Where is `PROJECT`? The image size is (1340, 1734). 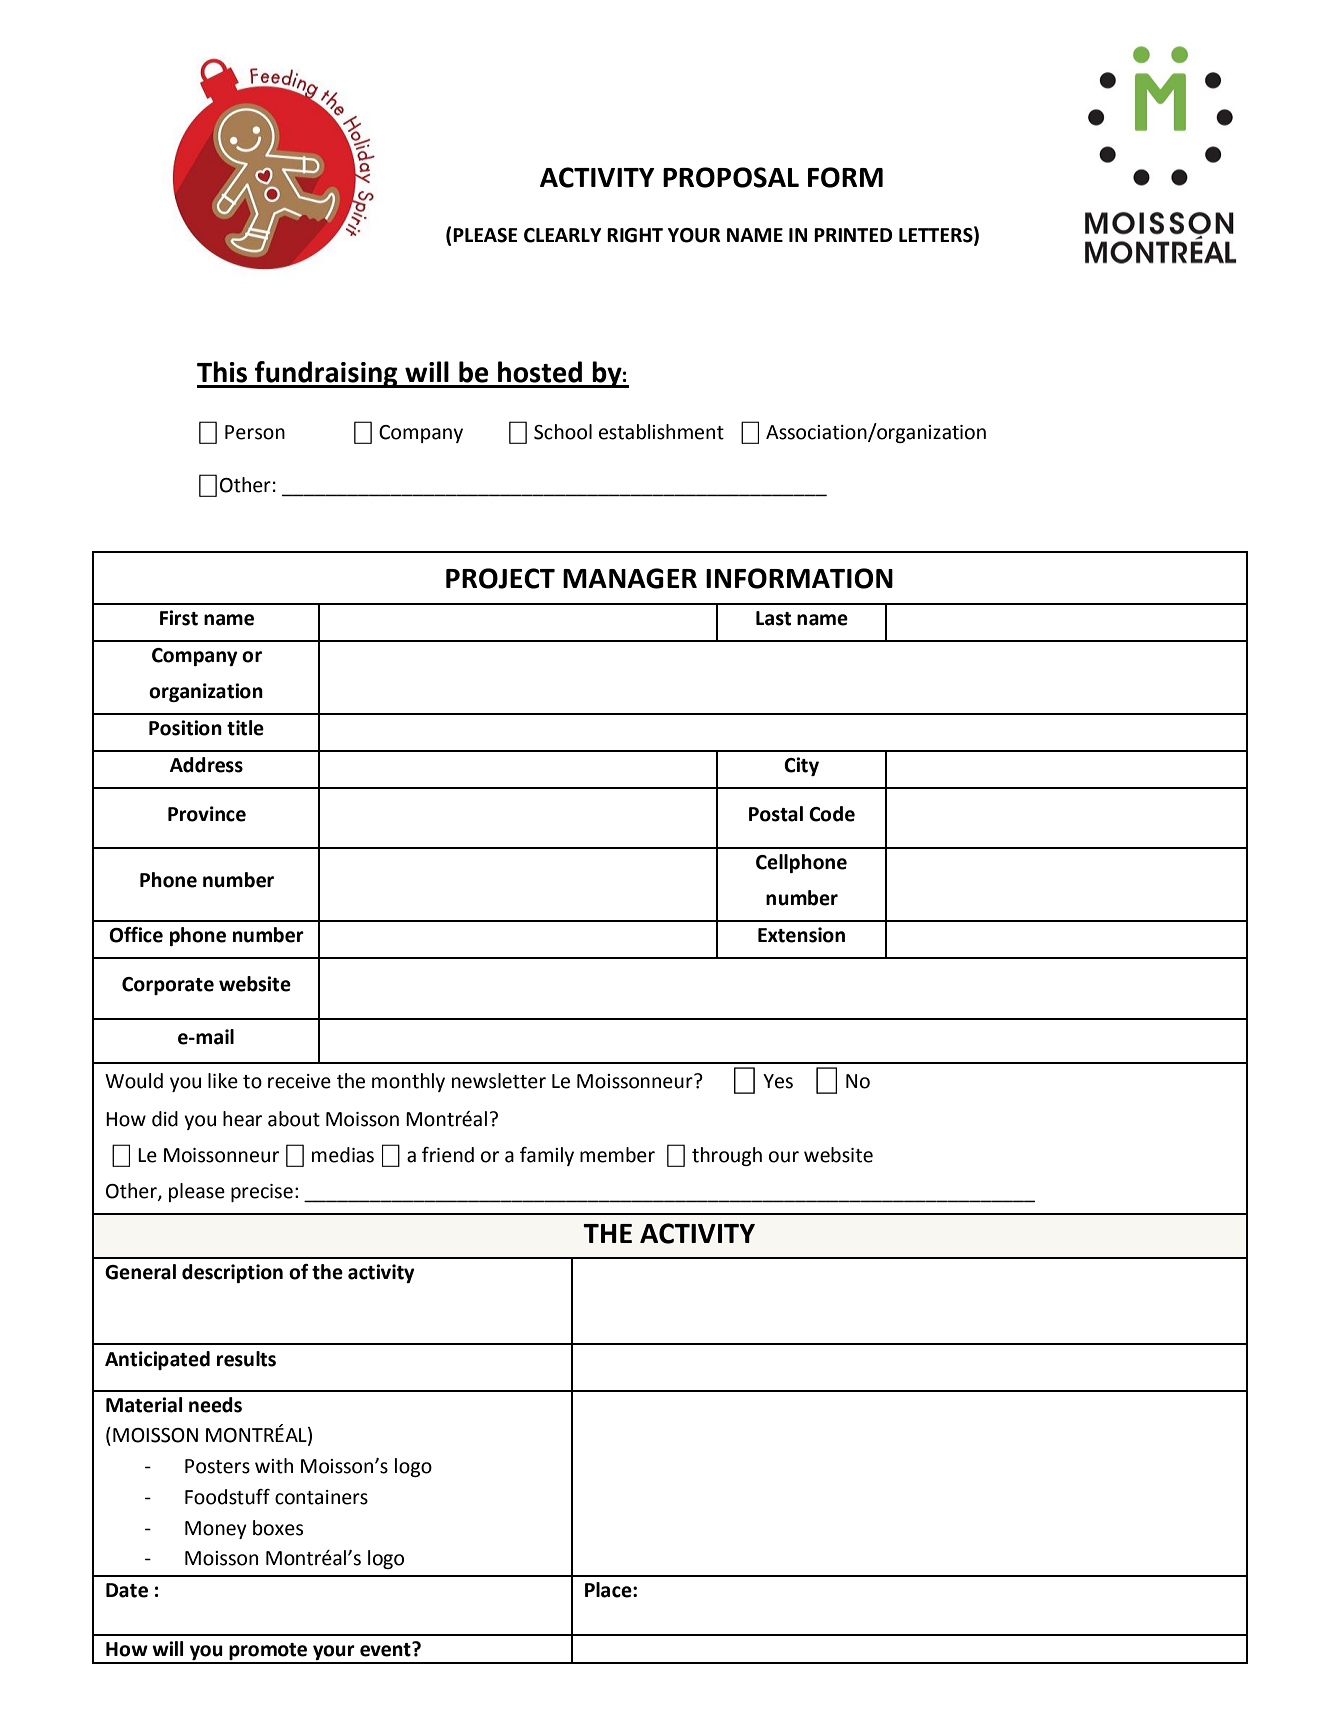 PROJECT is located at coordinates (500, 578).
